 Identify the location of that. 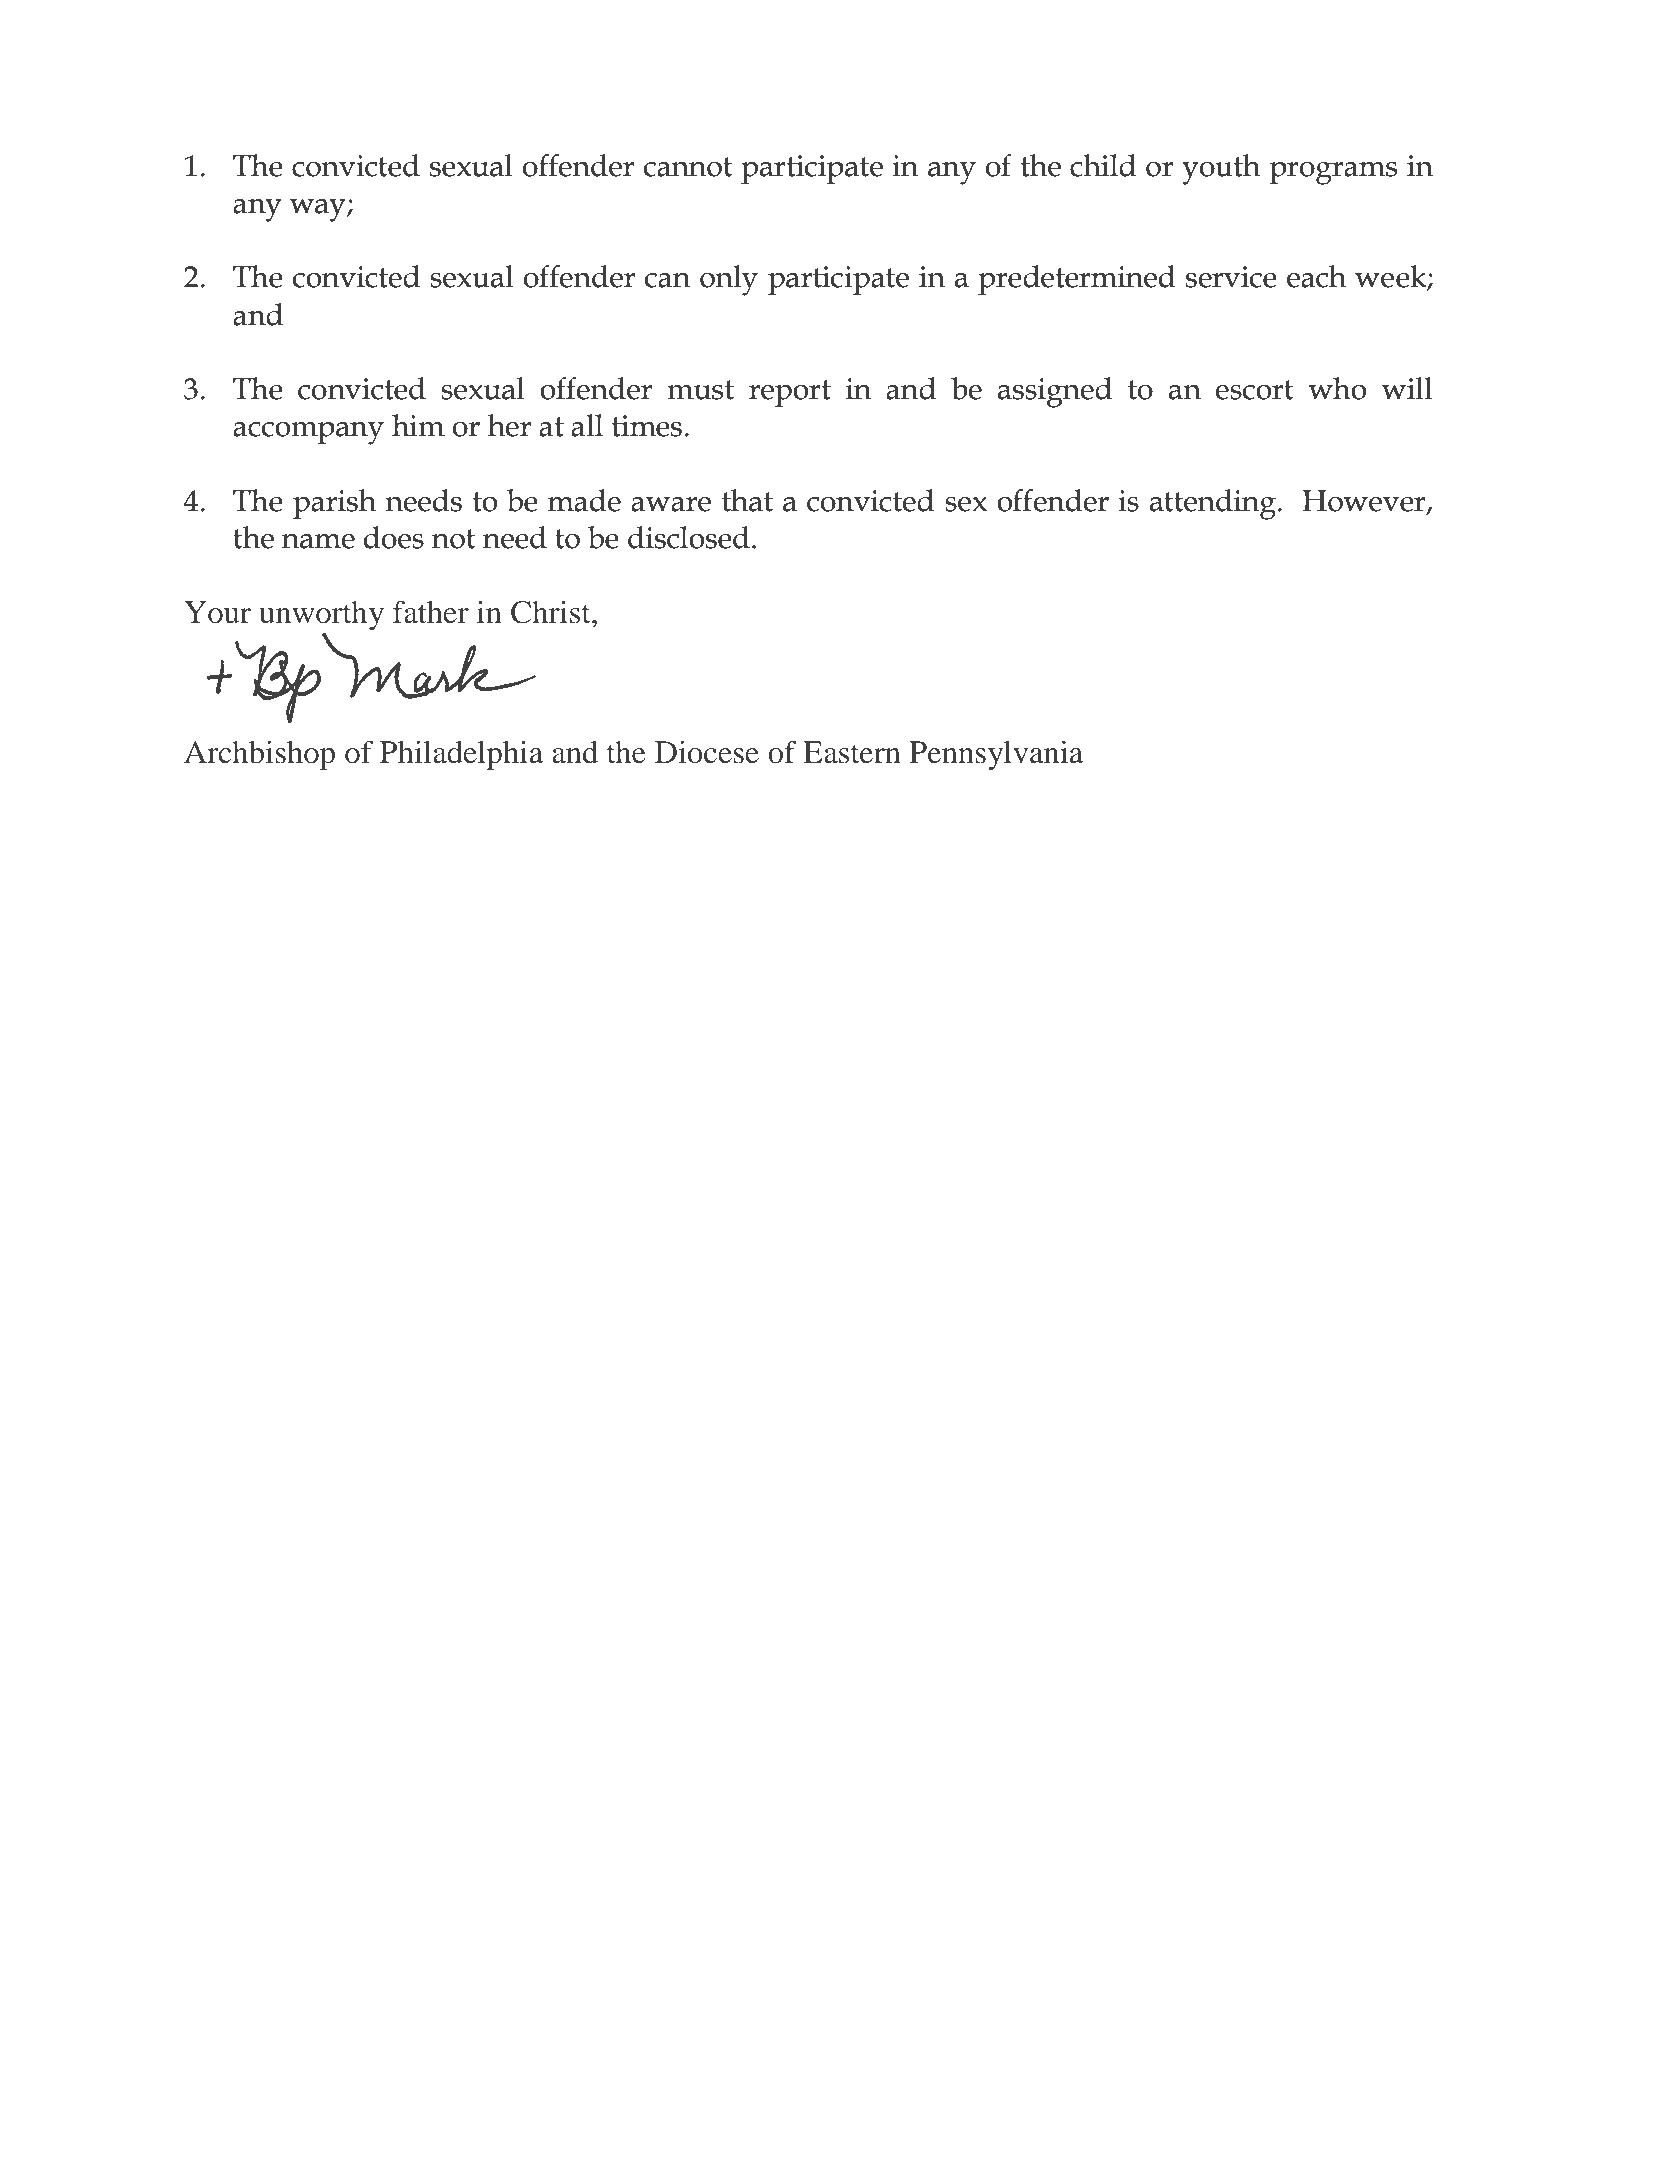
(747, 500).
